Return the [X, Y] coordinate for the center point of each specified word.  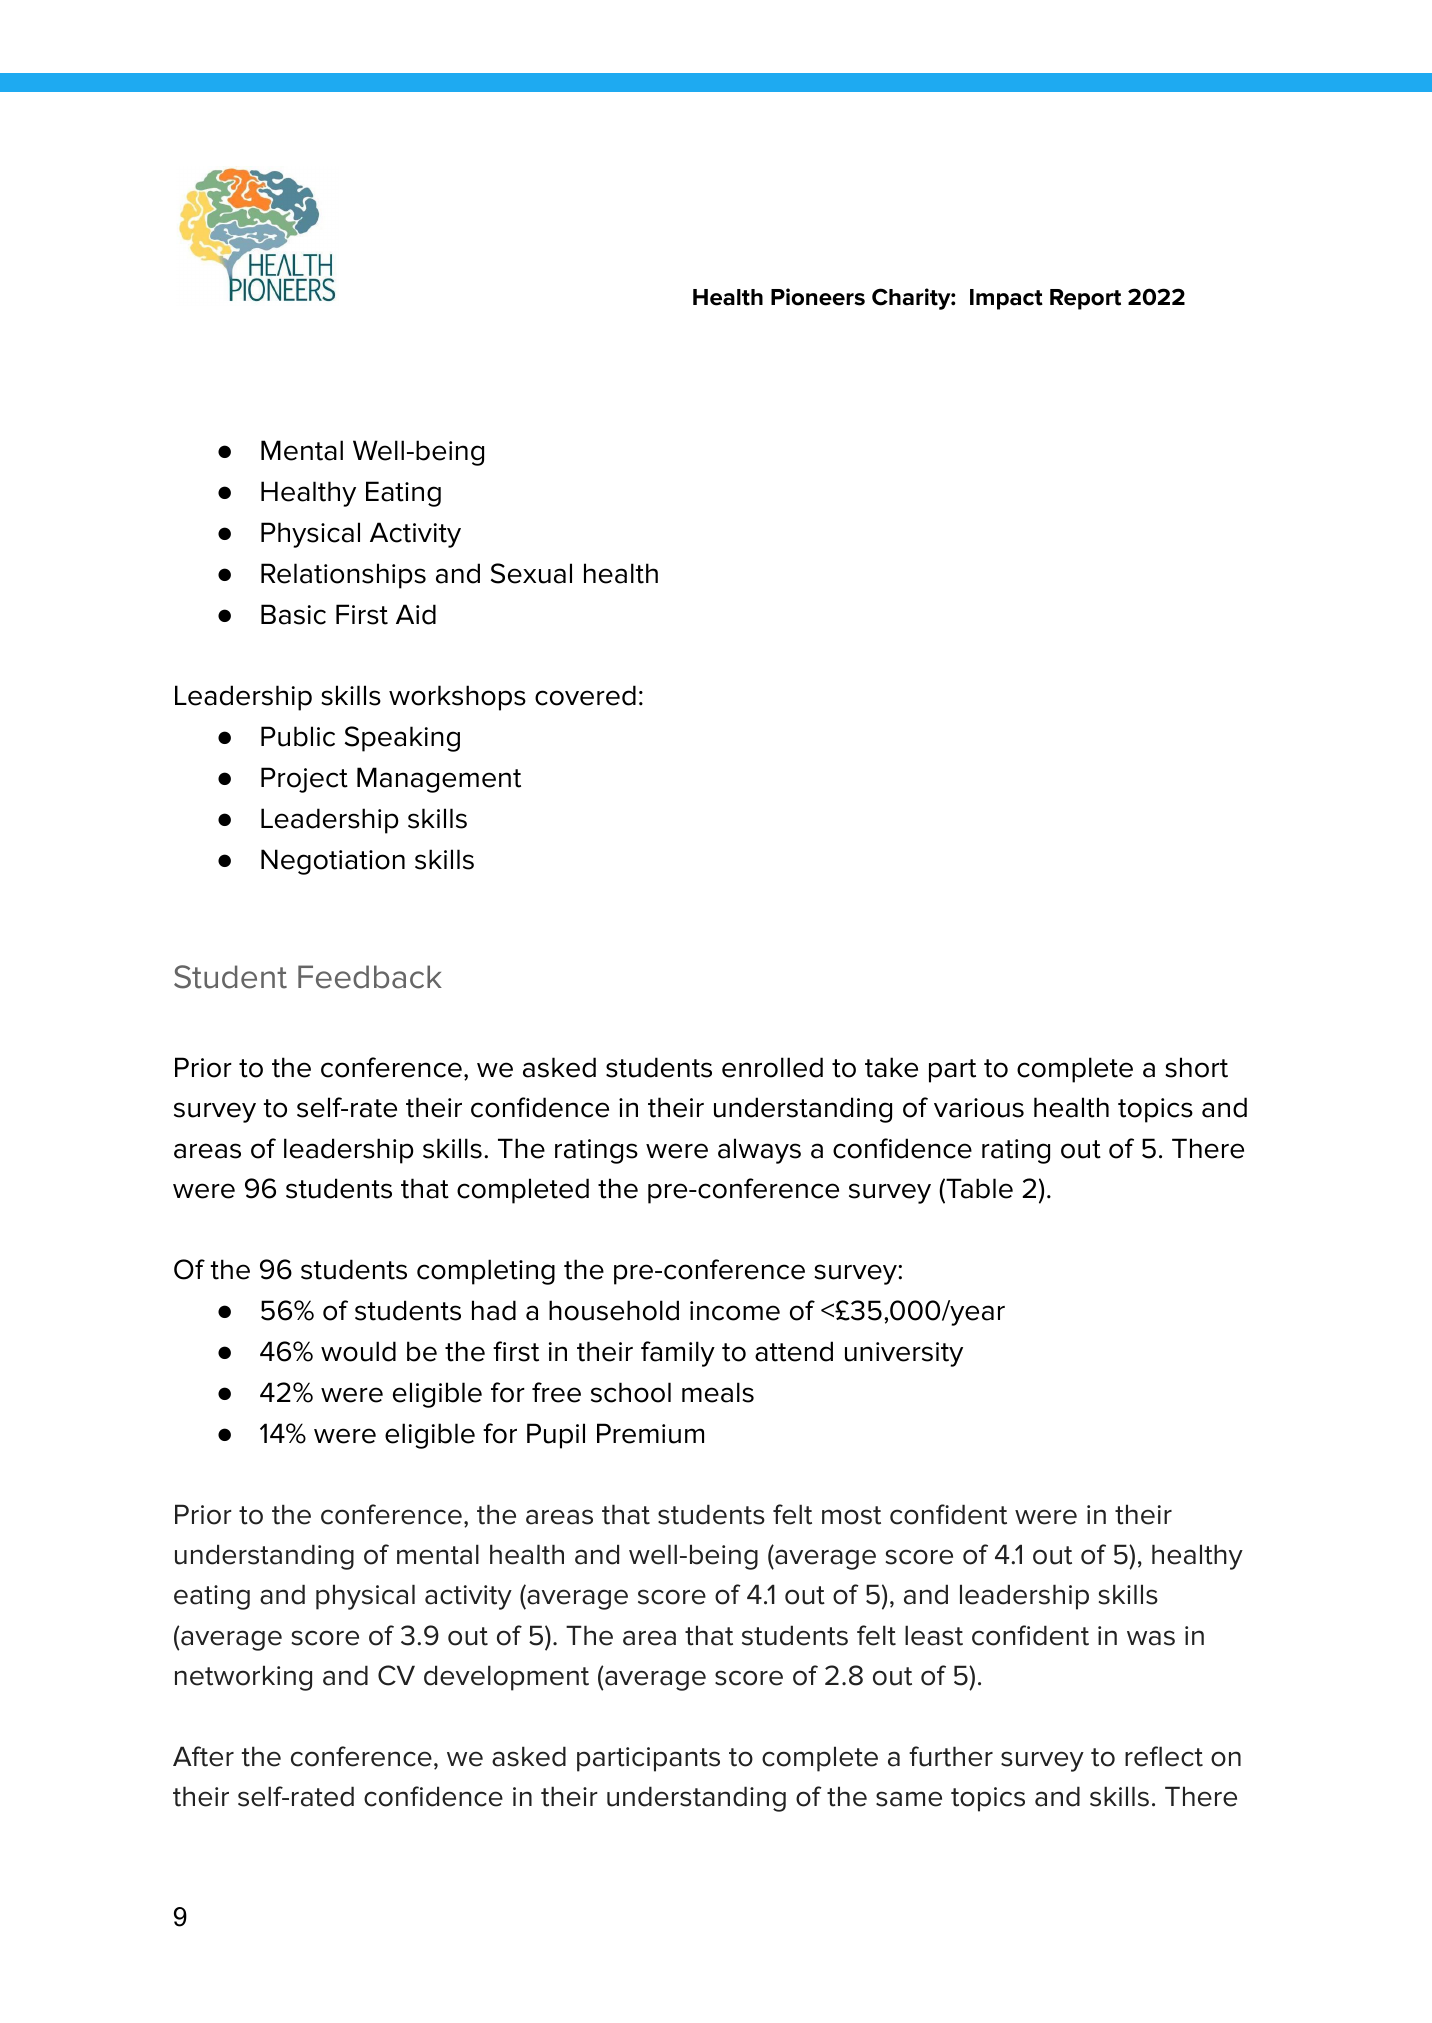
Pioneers [818, 297]
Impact [1006, 299]
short [1196, 1067]
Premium [650, 1433]
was [1151, 1638]
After [203, 1756]
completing [486, 1272]
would [358, 1351]
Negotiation [333, 862]
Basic [293, 614]
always [759, 1151]
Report [1085, 299]
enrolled [772, 1067]
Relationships [343, 576]
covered [585, 695]
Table [978, 1188]
